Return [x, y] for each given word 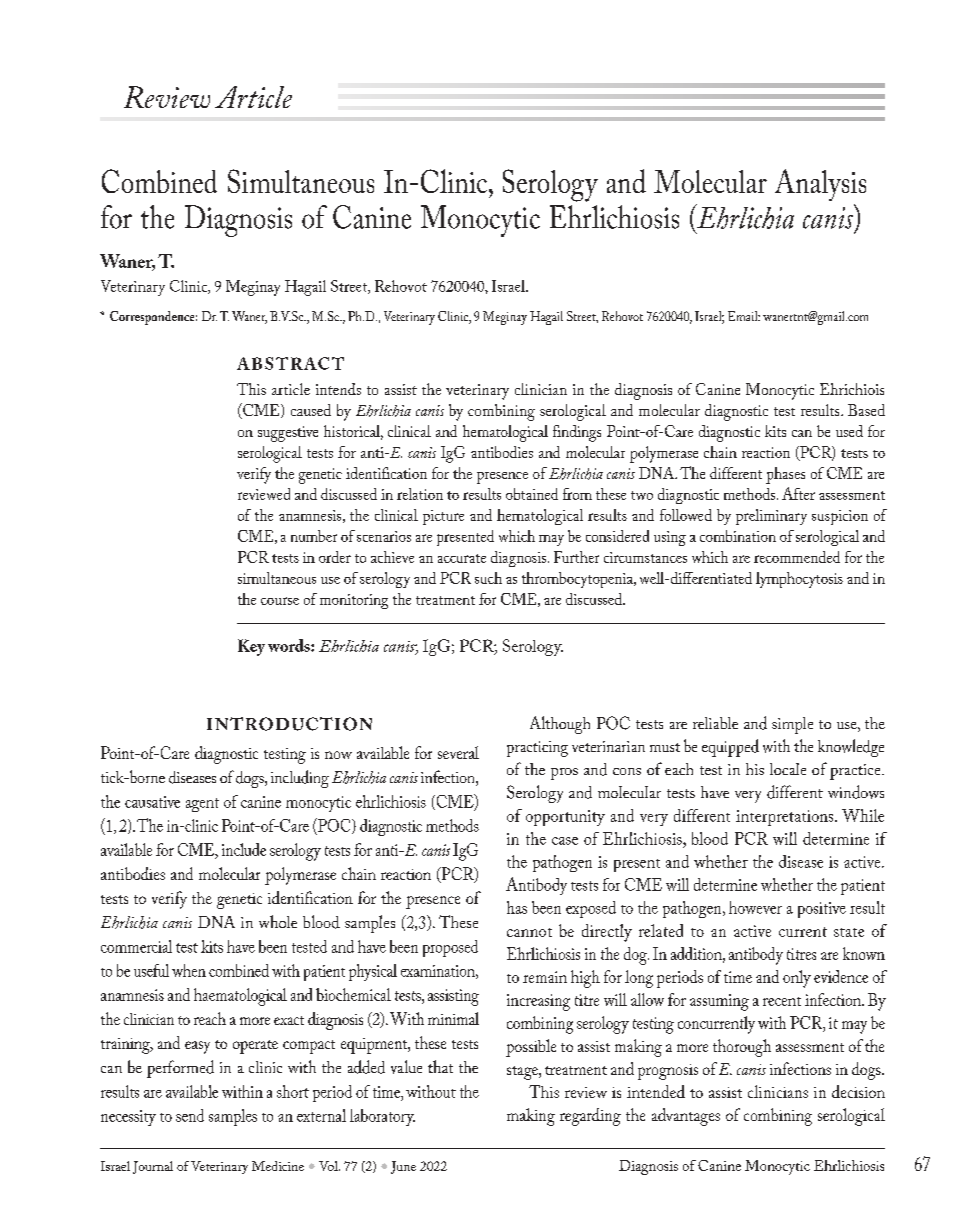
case [565, 841]
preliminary [771, 517]
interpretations [786, 818]
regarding [590, 1117]
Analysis [820, 185]
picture [443, 517]
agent [202, 805]
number [314, 536]
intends [338, 389]
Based [866, 410]
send [190, 1115]
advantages [686, 1117]
